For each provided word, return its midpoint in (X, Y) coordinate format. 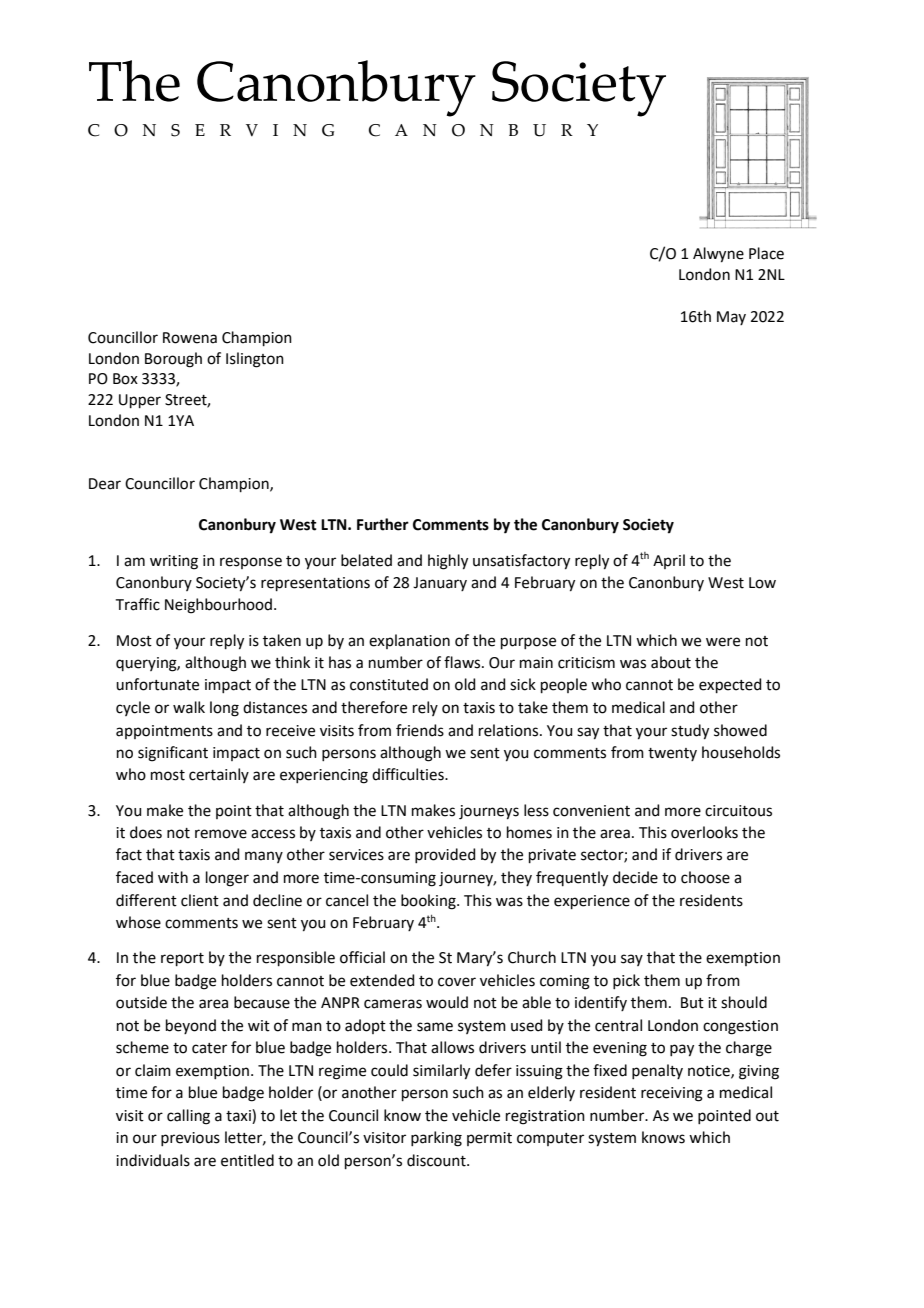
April (669, 561)
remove (221, 834)
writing (174, 562)
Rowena (190, 338)
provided (445, 855)
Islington (255, 360)
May (731, 318)
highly (448, 562)
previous (190, 1139)
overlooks (704, 832)
